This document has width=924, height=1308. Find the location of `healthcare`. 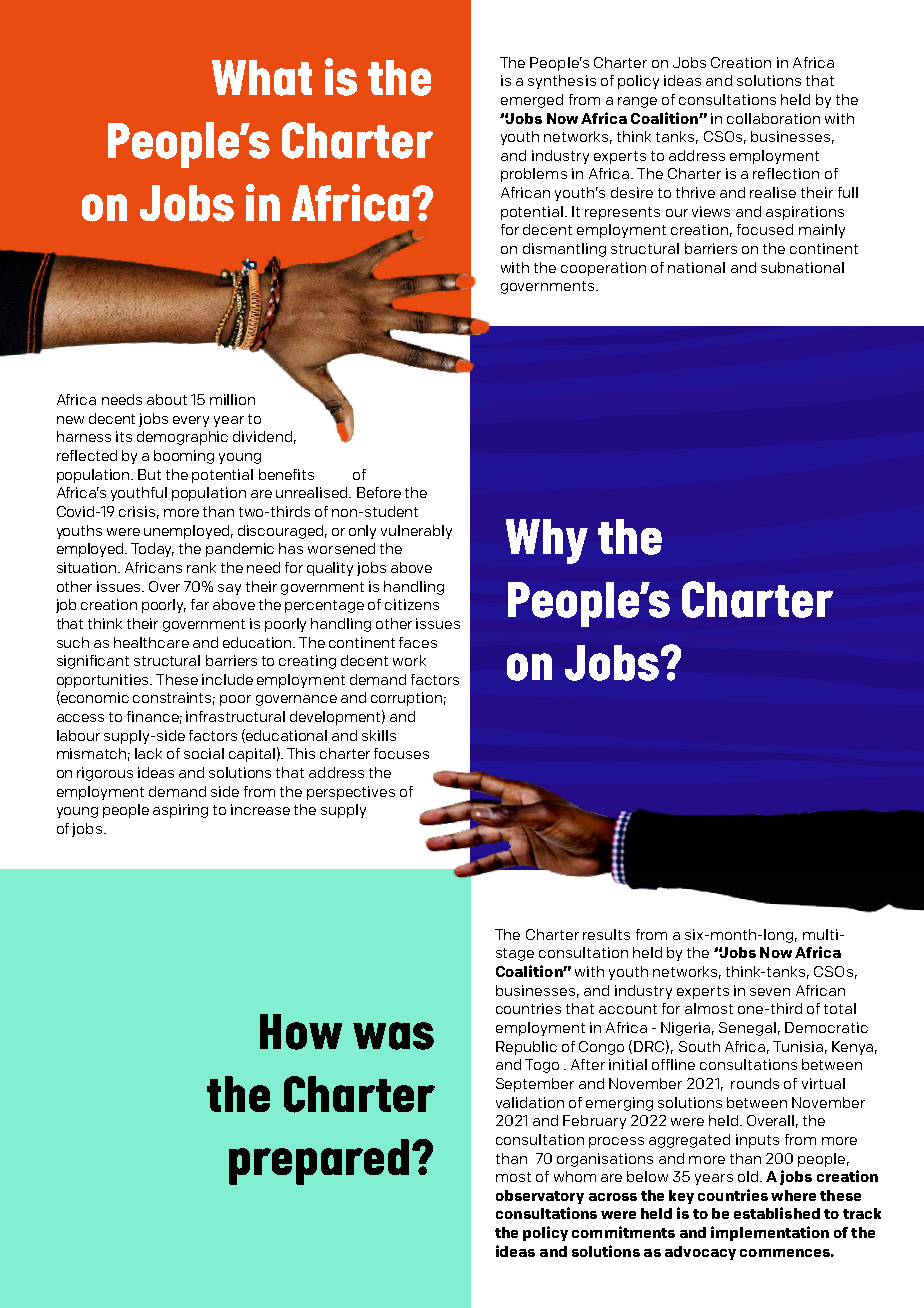

healthcare is located at coordinates (151, 642).
